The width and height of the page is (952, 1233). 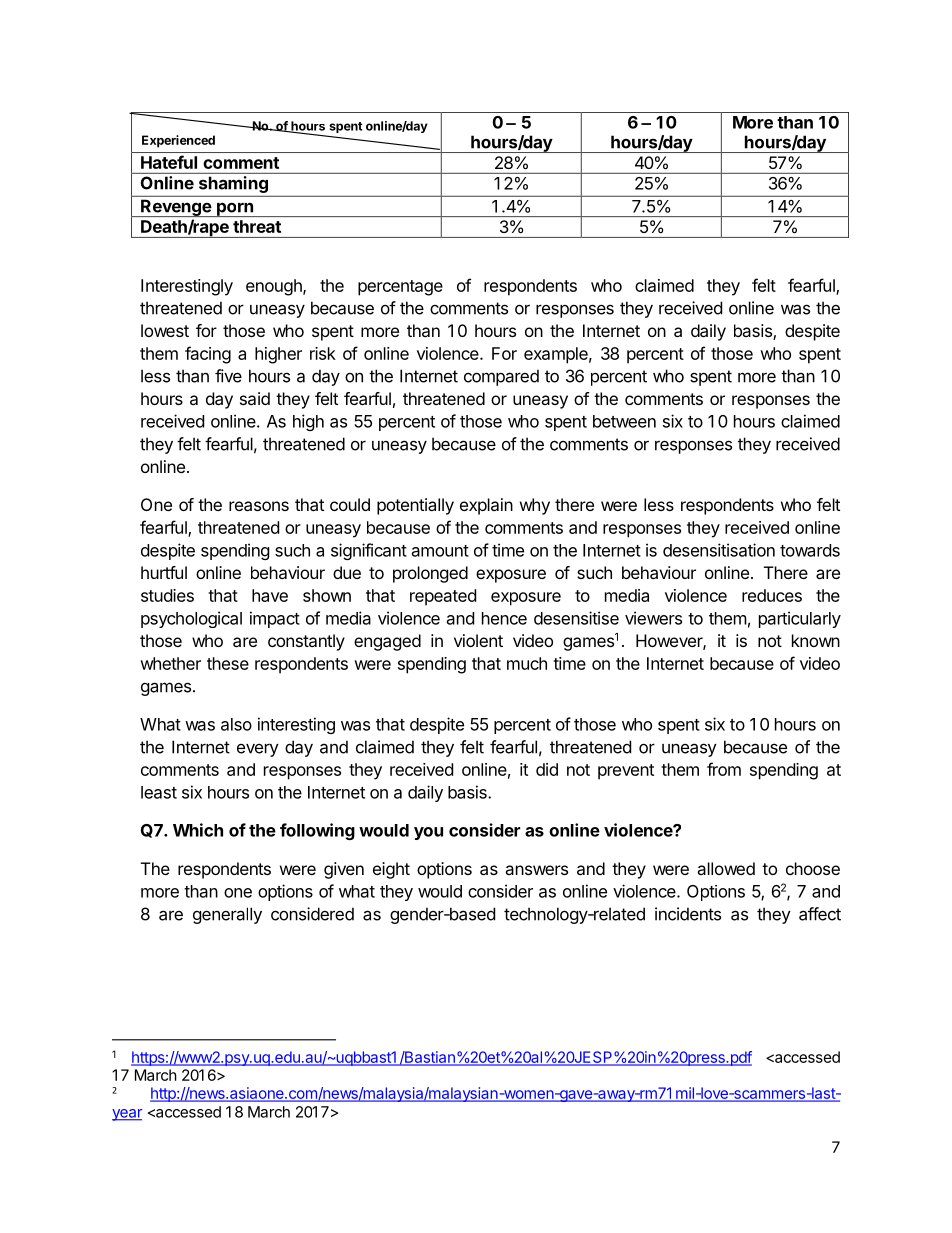 I want to click on enough, so click(x=275, y=287).
